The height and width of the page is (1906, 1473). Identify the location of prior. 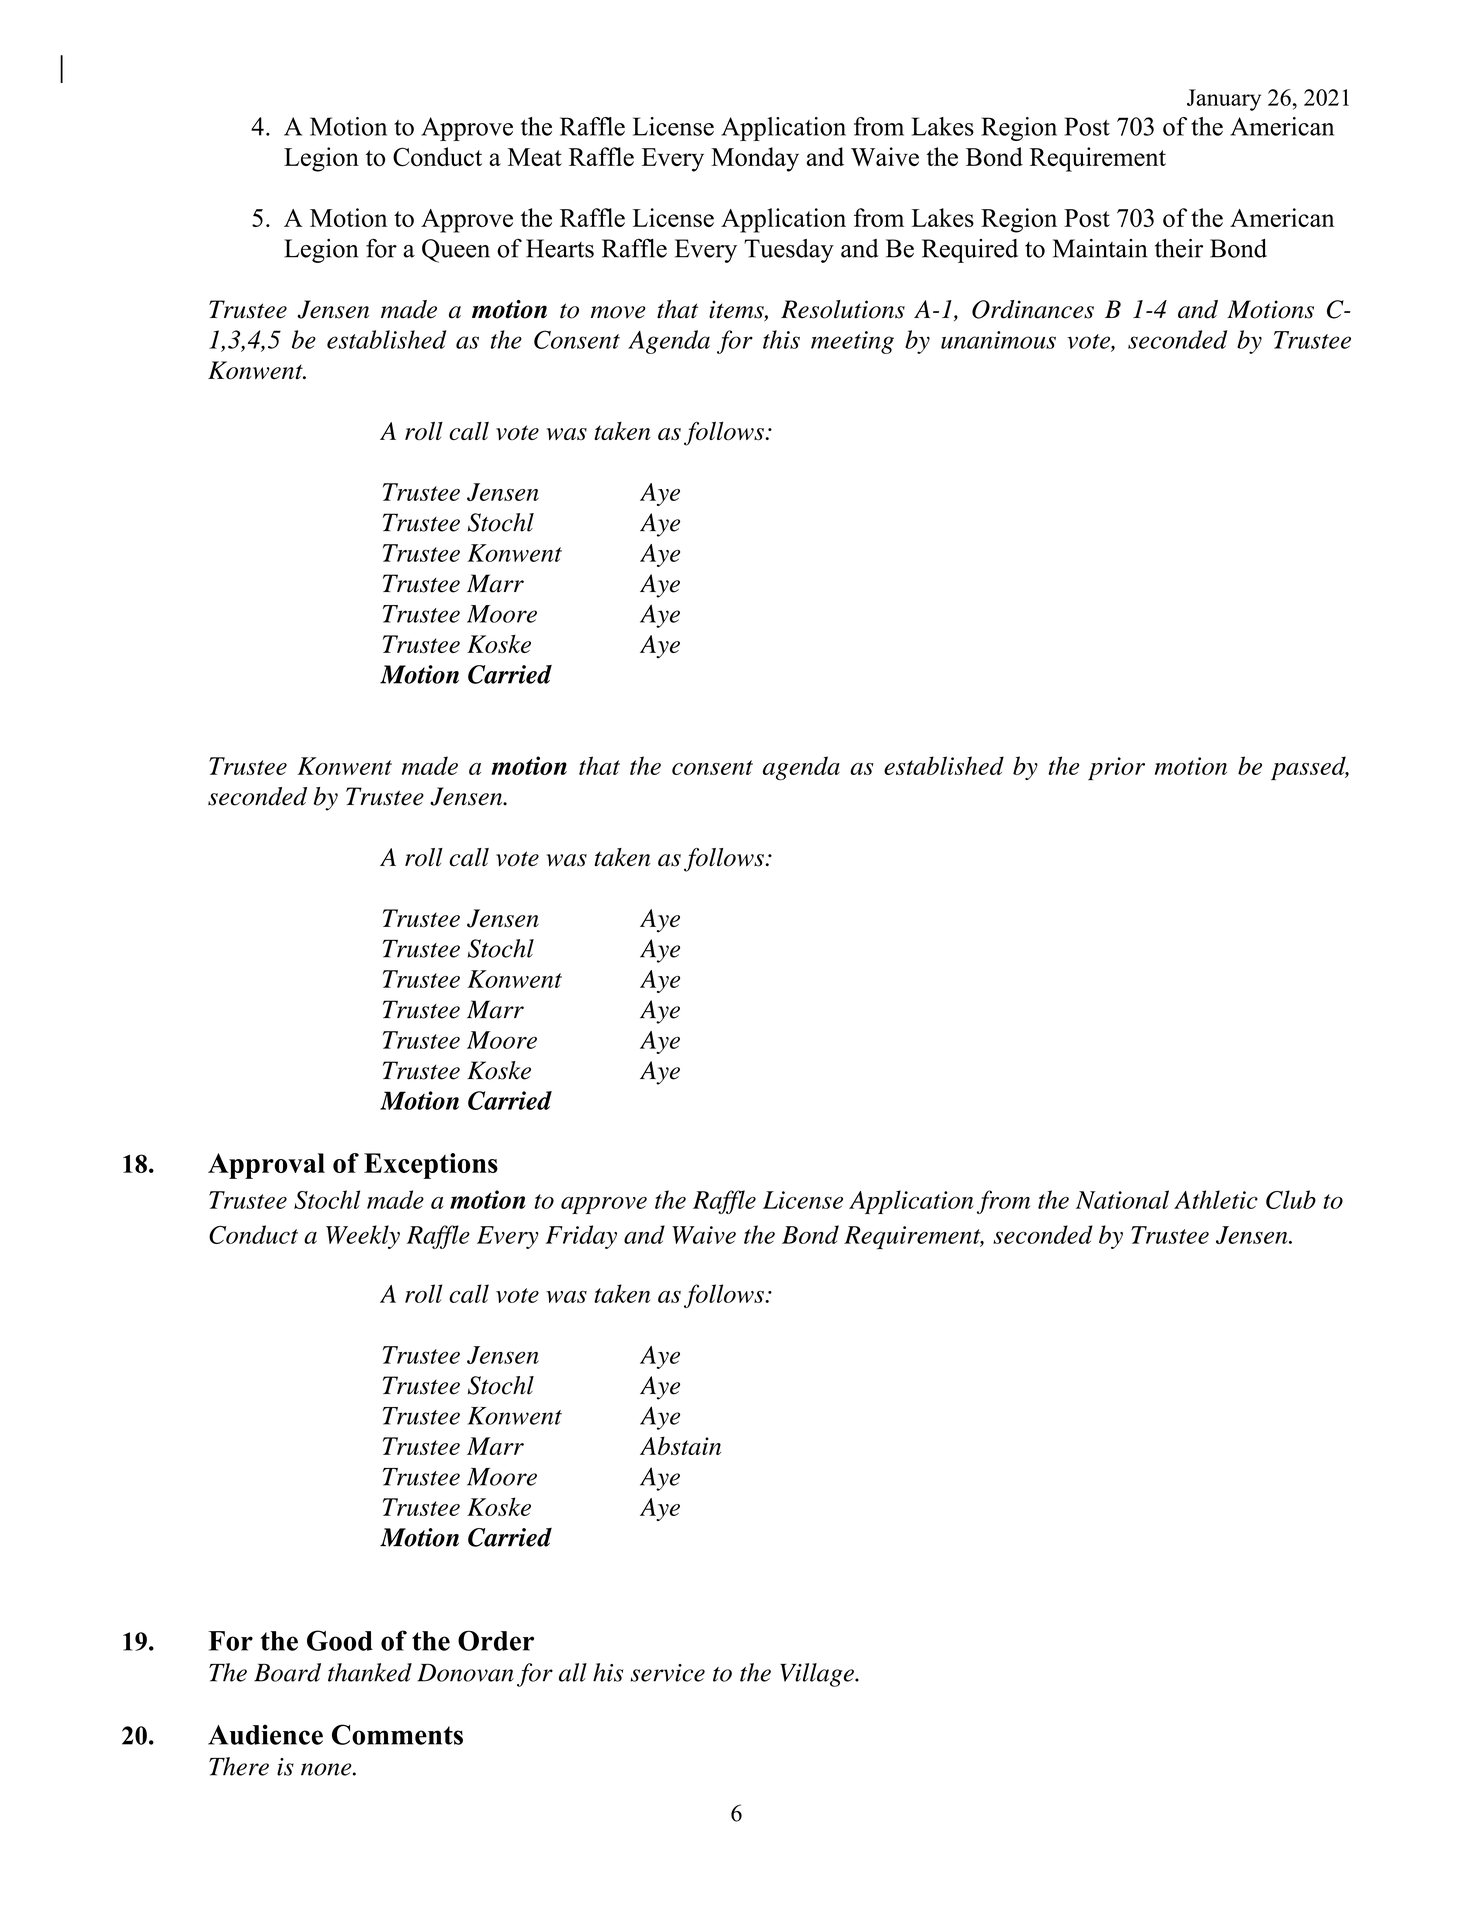
(1116, 768).
